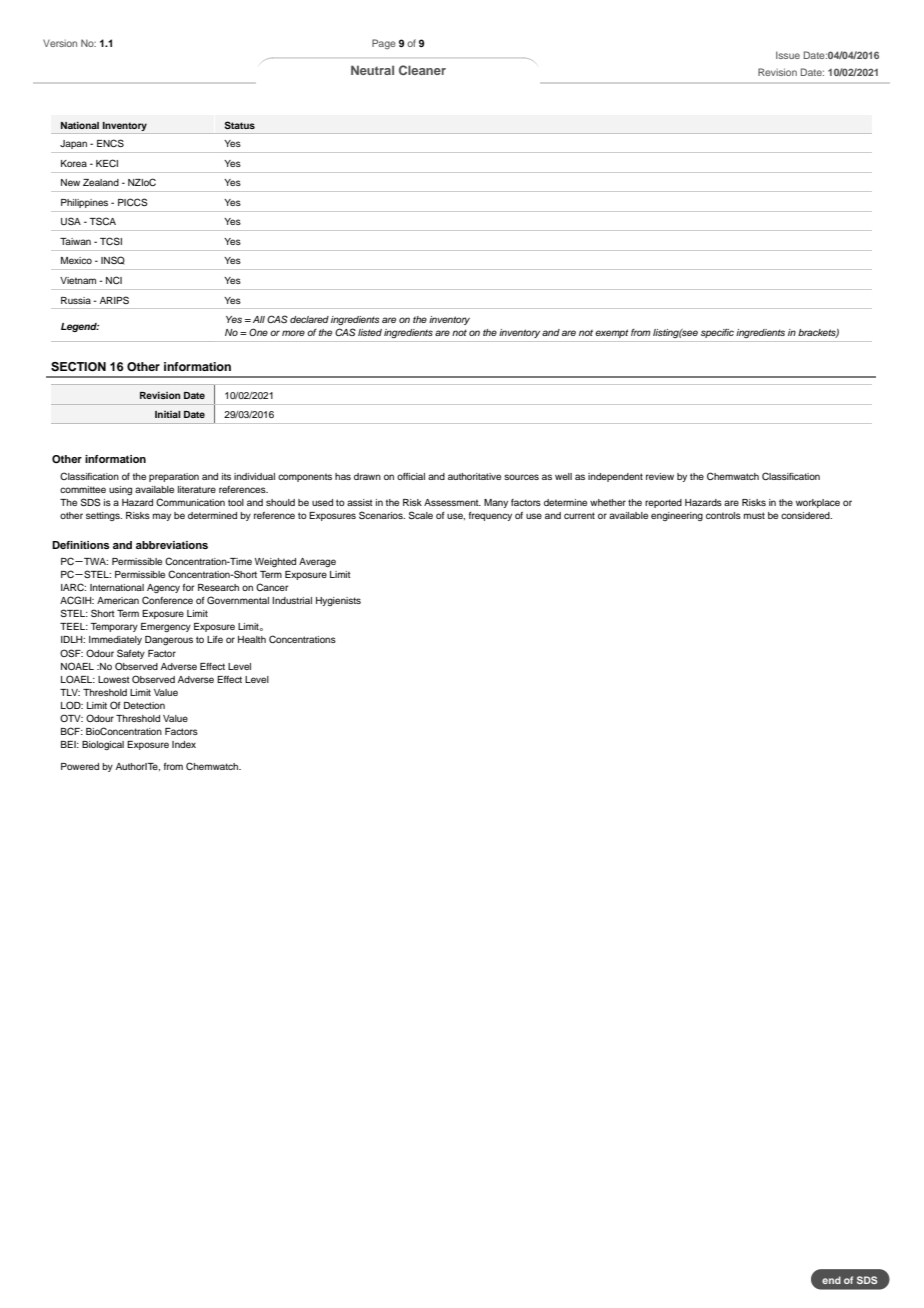 The height and width of the image is (1308, 924). What do you see at coordinates (421, 515) in the image?
I see `Scale` at bounding box center [421, 515].
